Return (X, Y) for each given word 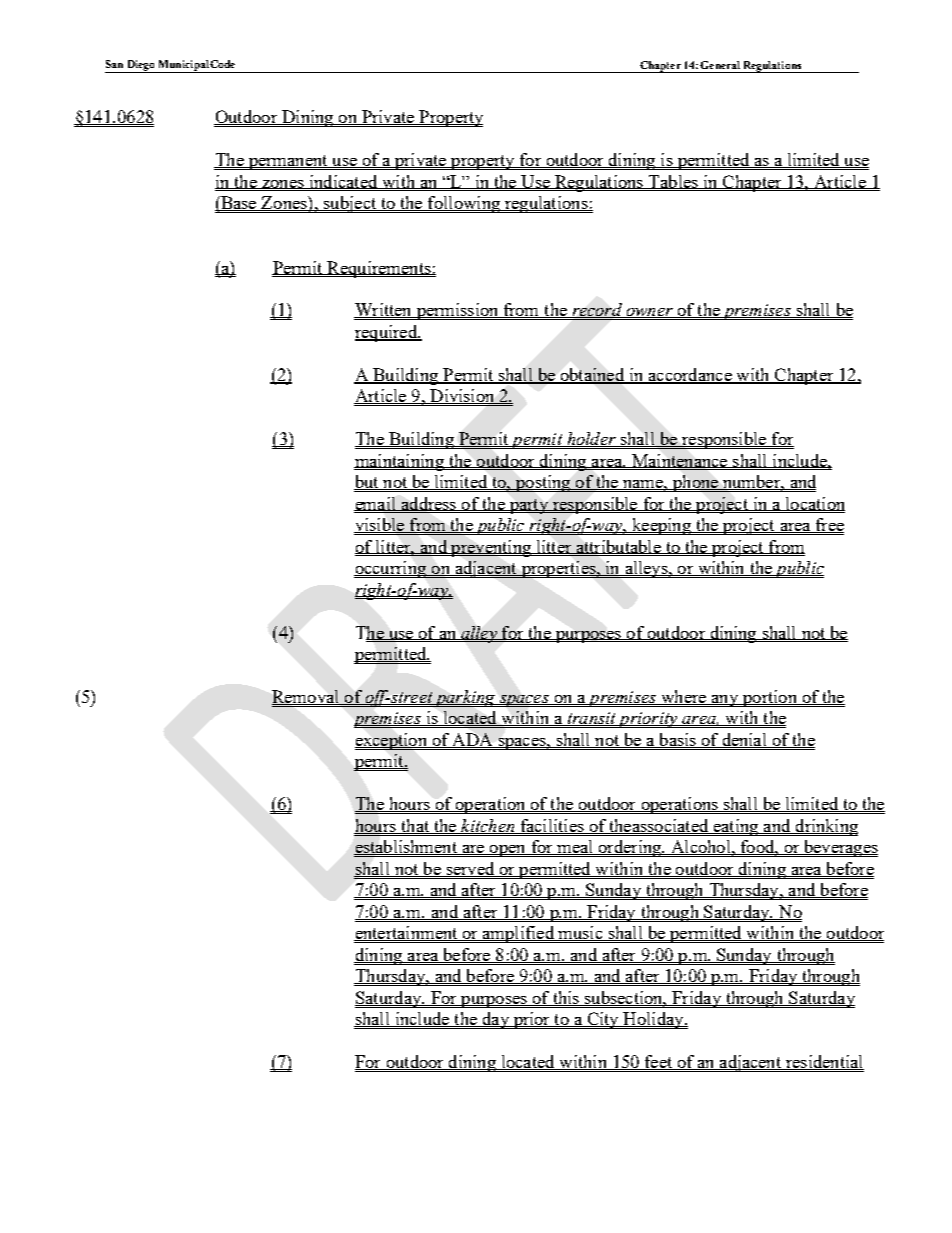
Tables (673, 182)
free (829, 525)
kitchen (488, 826)
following (464, 204)
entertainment (407, 933)
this (566, 998)
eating (736, 827)
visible (380, 525)
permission (457, 311)
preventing (491, 548)
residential (824, 1062)
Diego (141, 66)
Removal (306, 697)
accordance (690, 375)
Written (384, 310)
